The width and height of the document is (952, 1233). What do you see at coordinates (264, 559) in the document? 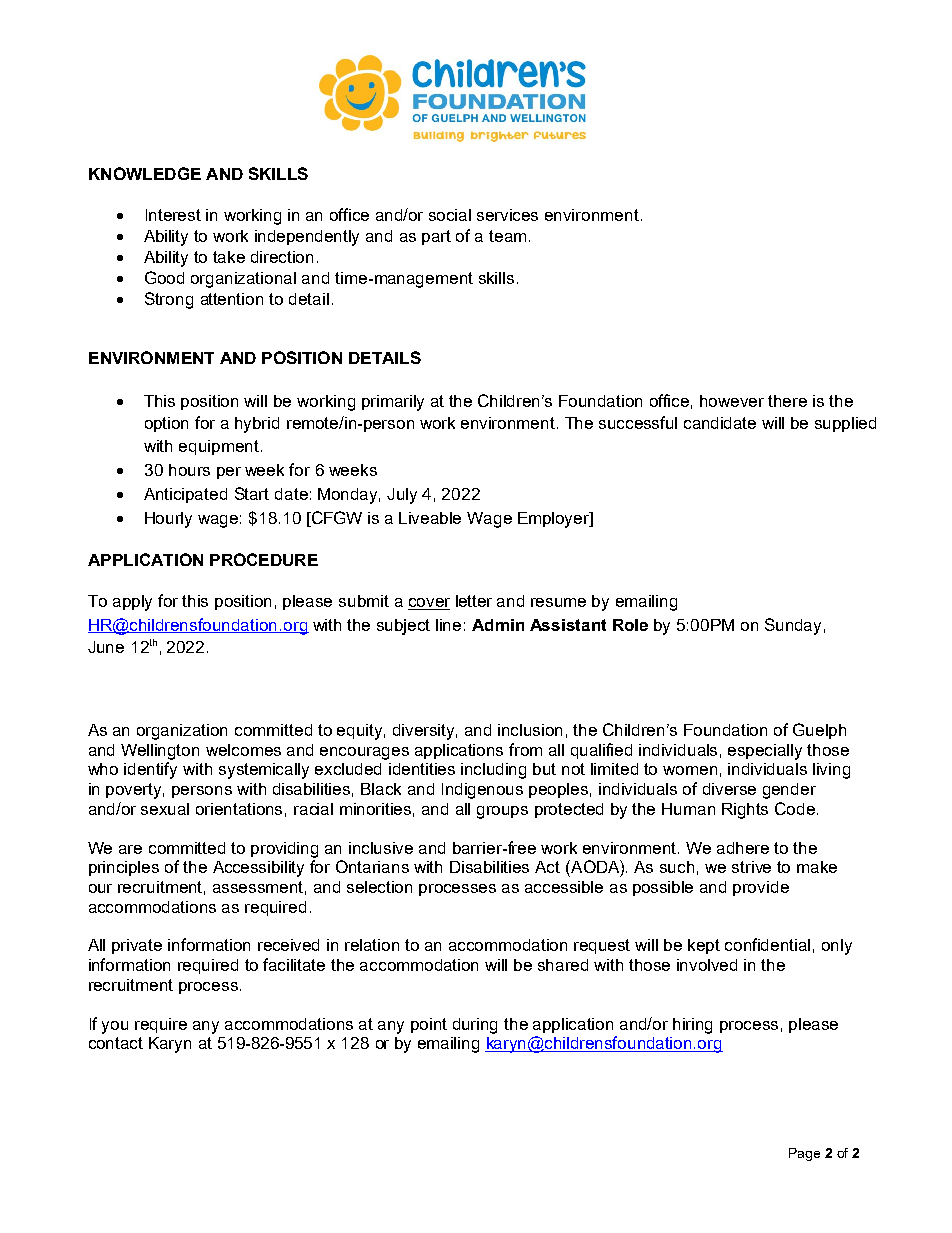
I see `PROCEDURE` at bounding box center [264, 559].
